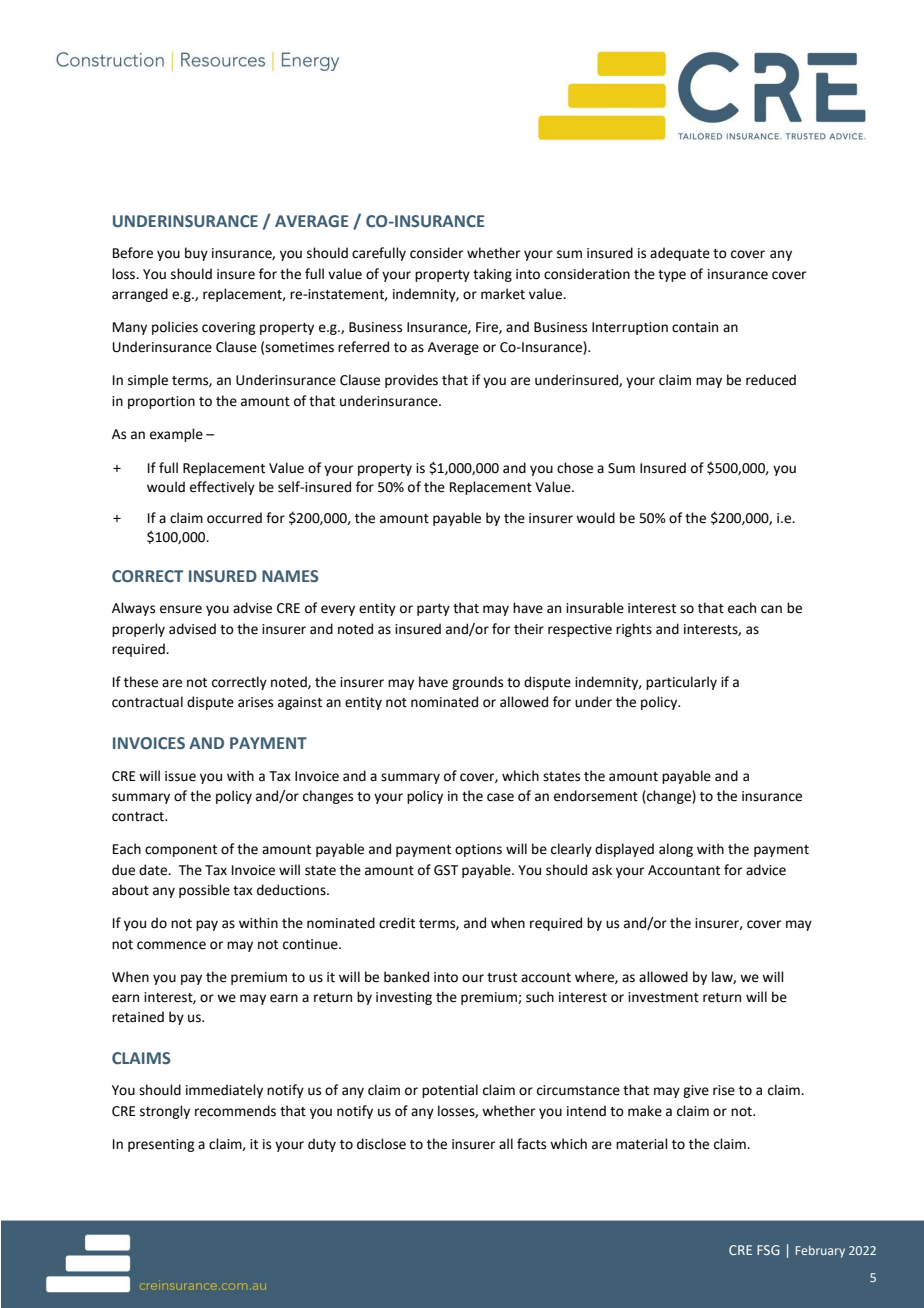  What do you see at coordinates (672, 276) in the document?
I see `type` at bounding box center [672, 276].
